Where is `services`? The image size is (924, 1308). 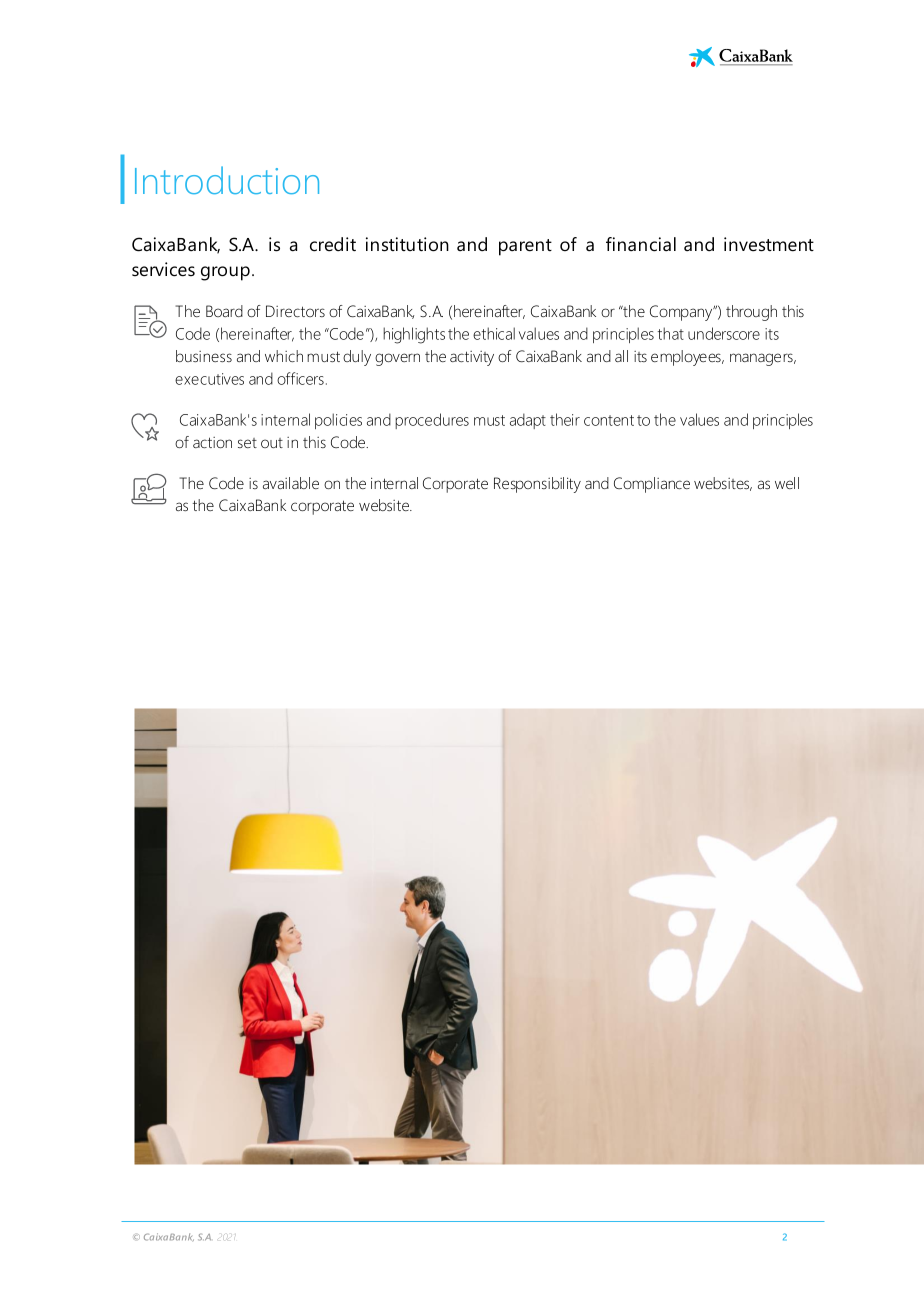
services is located at coordinates (163, 269).
